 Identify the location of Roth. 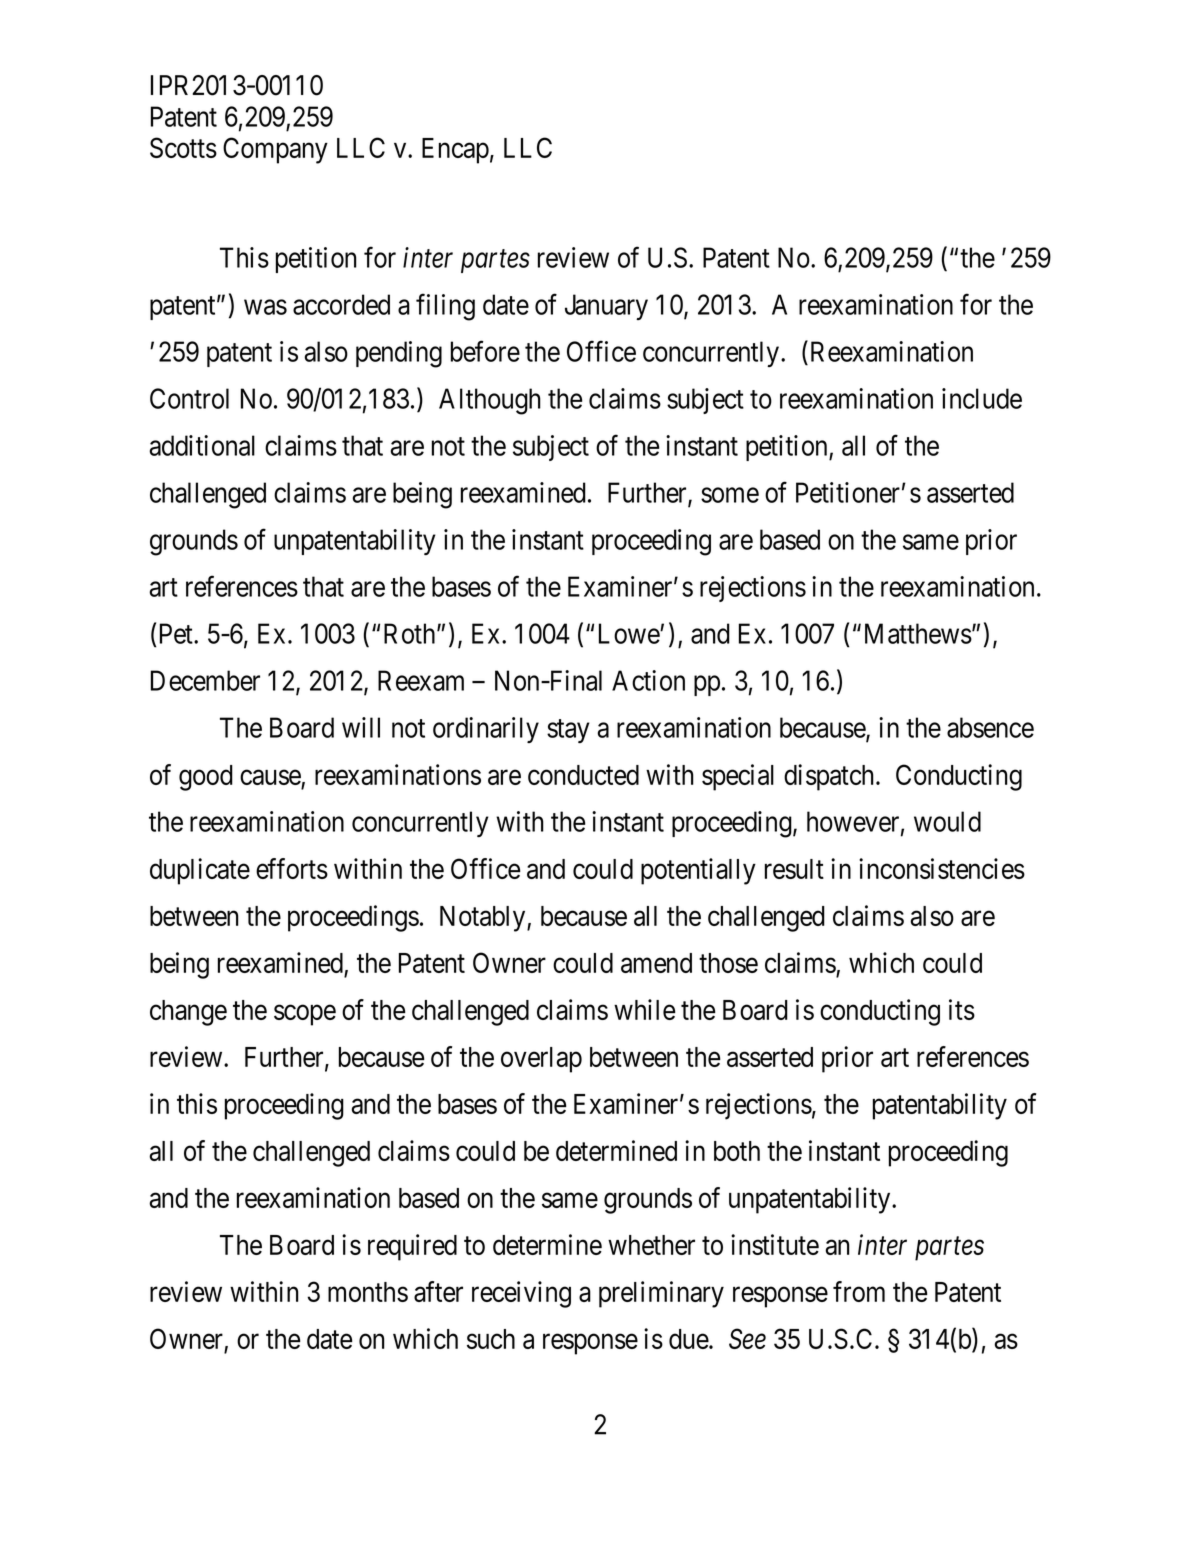
(411, 633).
